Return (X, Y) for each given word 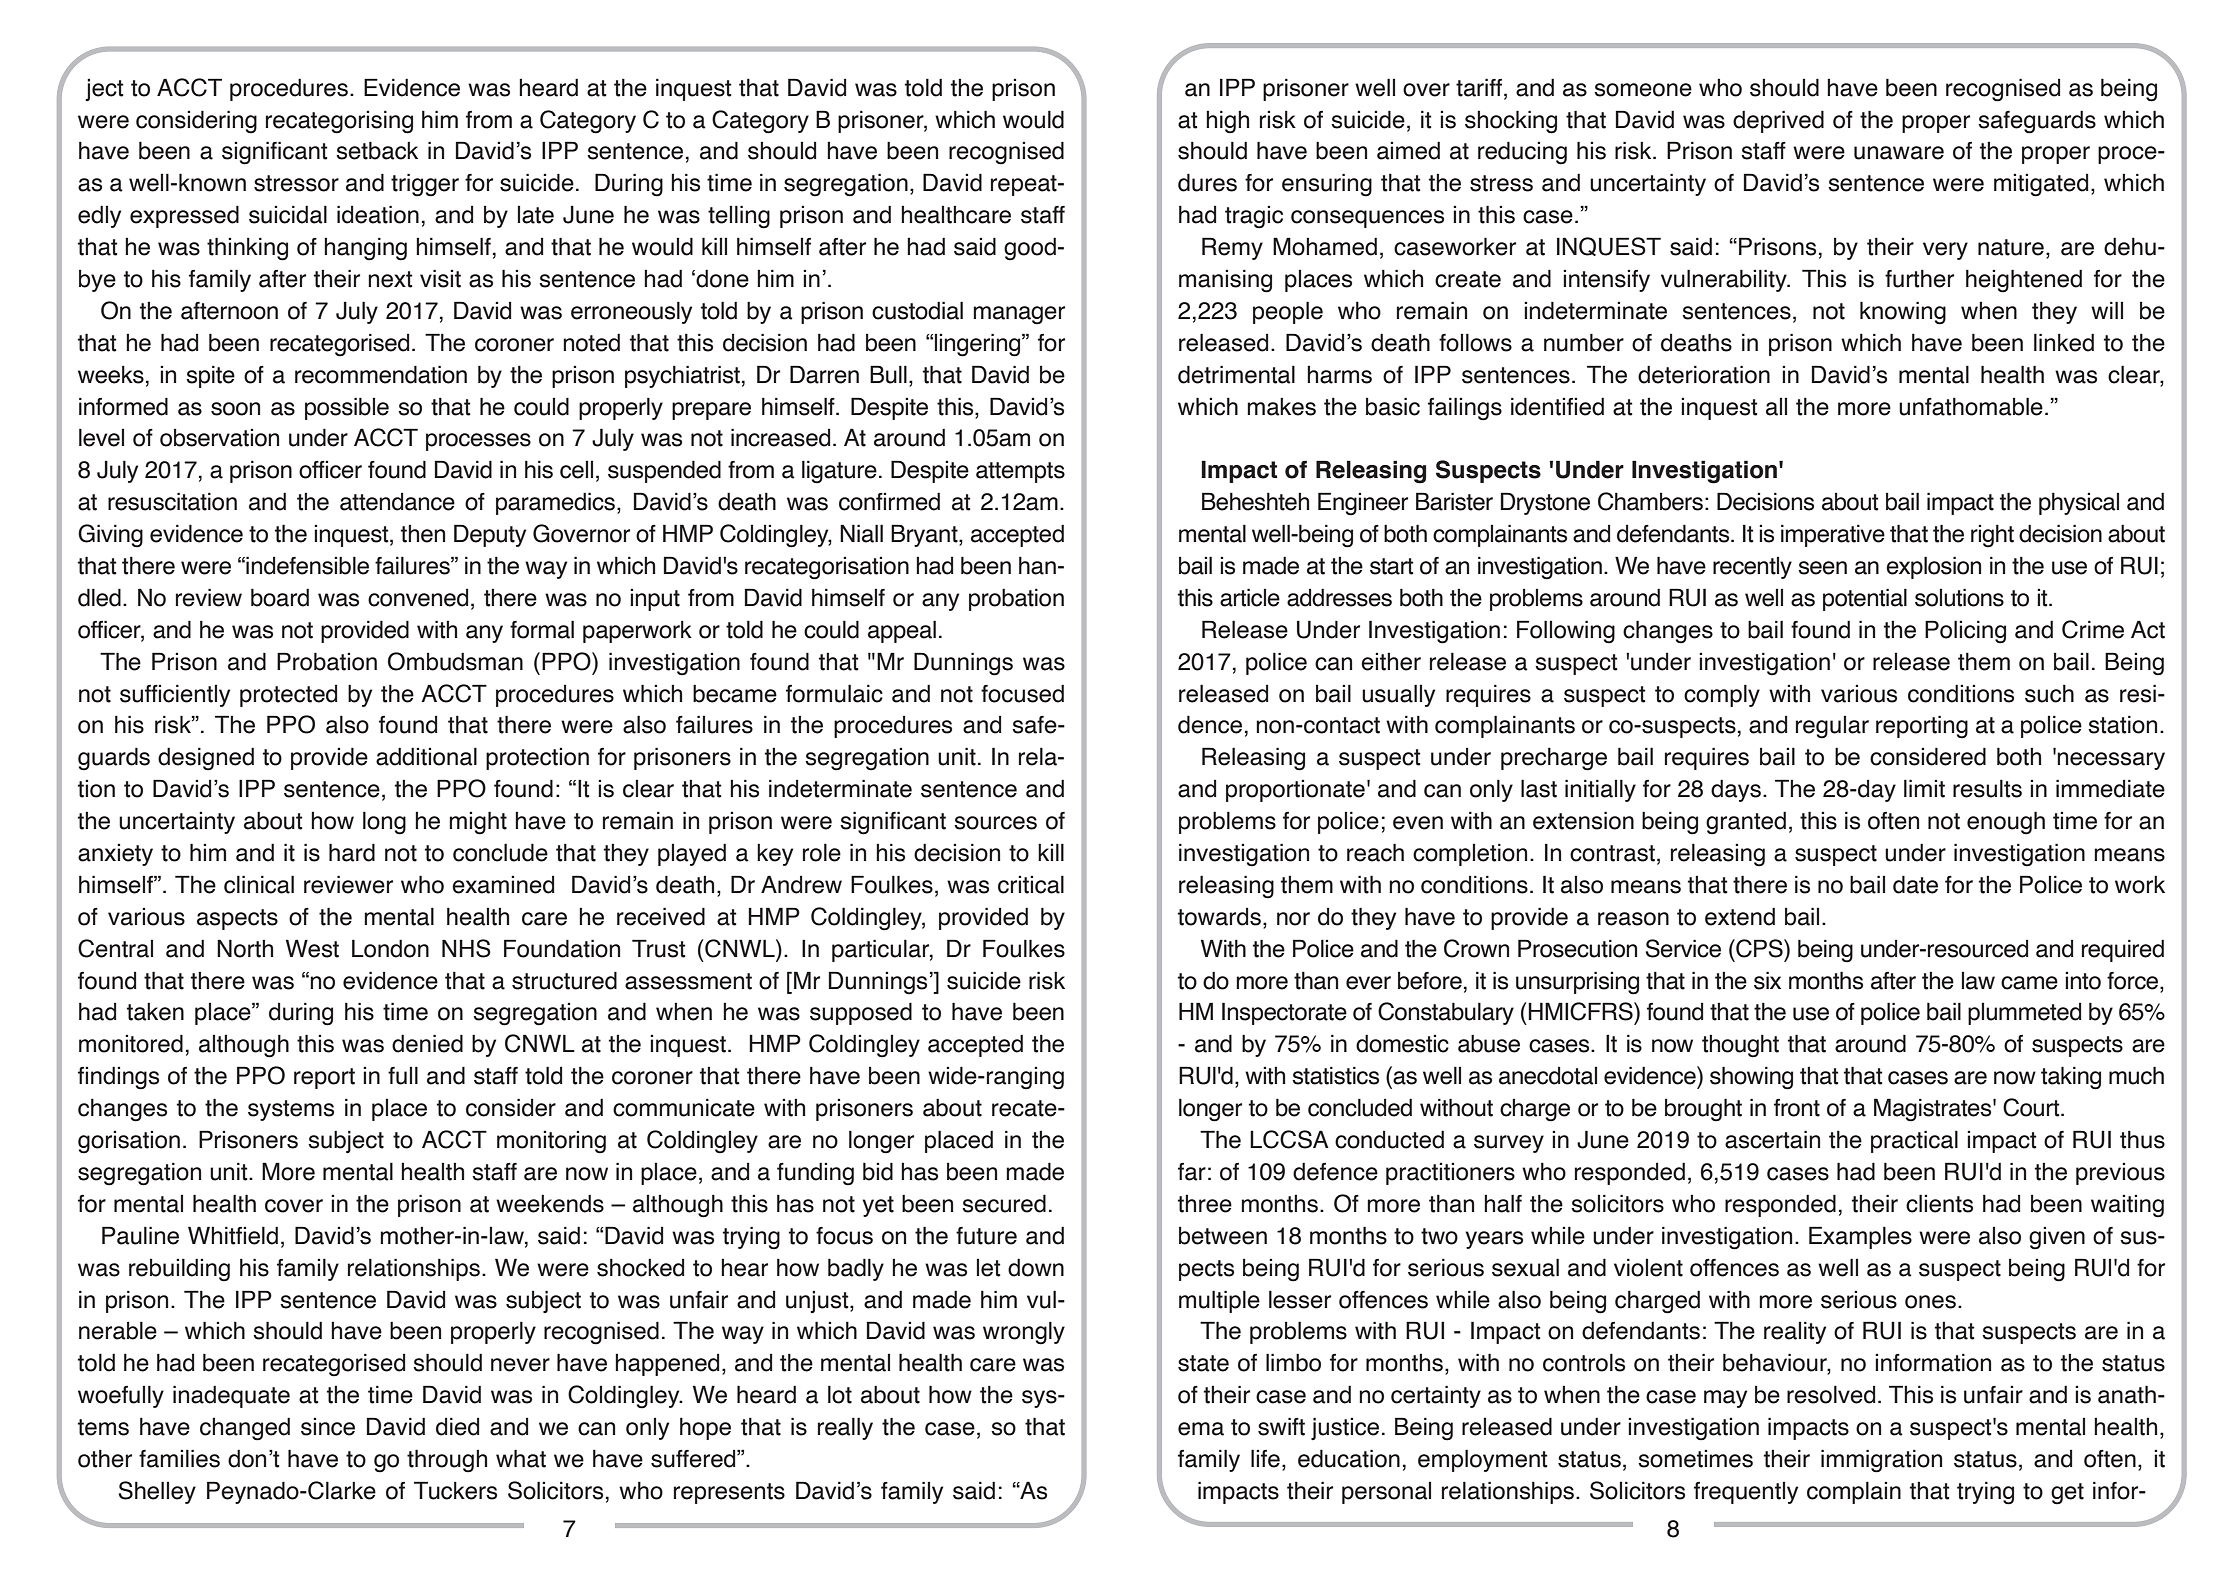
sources (995, 823)
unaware (1899, 153)
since (328, 1427)
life (1265, 1458)
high (1227, 122)
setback (377, 150)
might (478, 823)
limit (1924, 788)
